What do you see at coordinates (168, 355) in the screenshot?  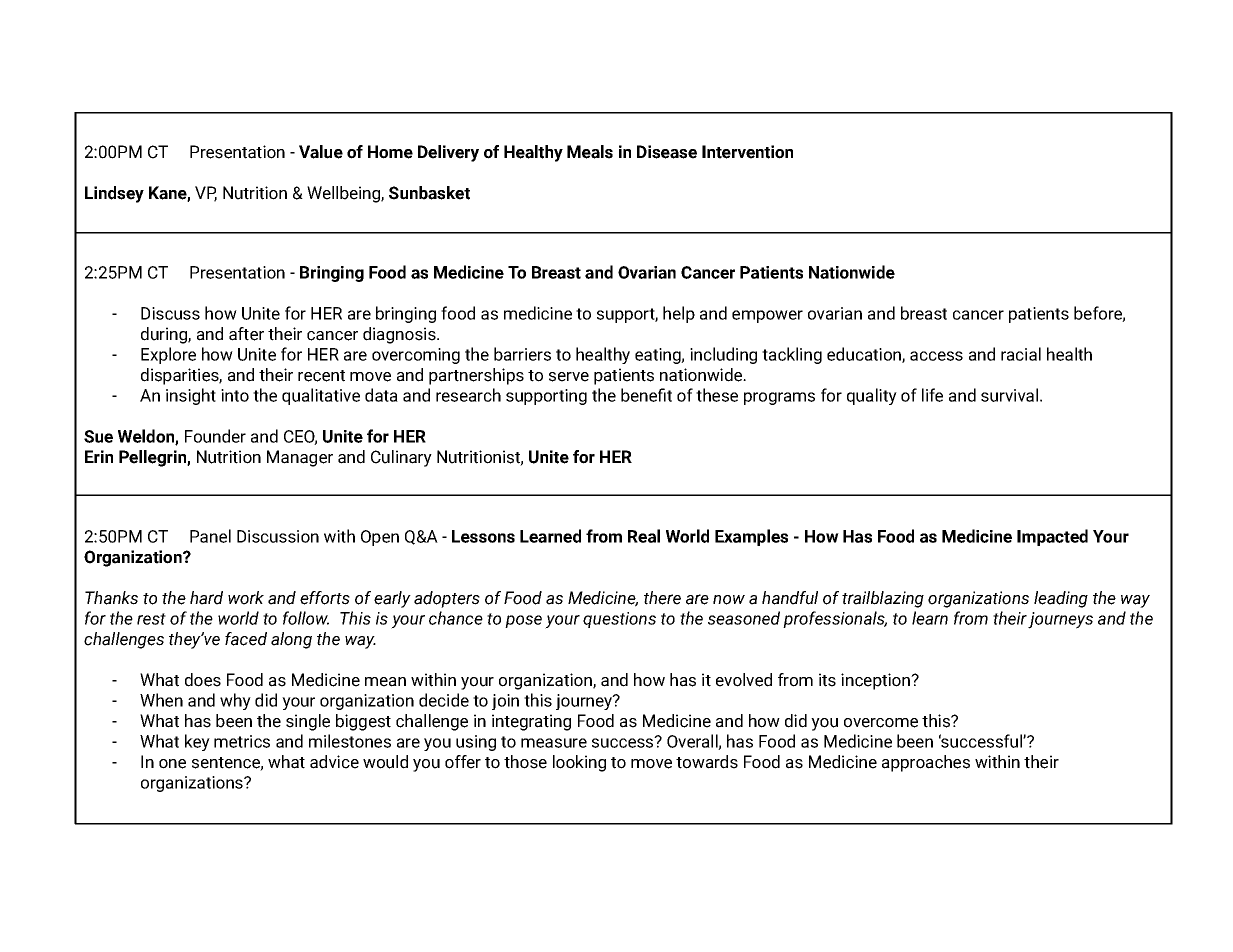 I see `Explore` at bounding box center [168, 355].
